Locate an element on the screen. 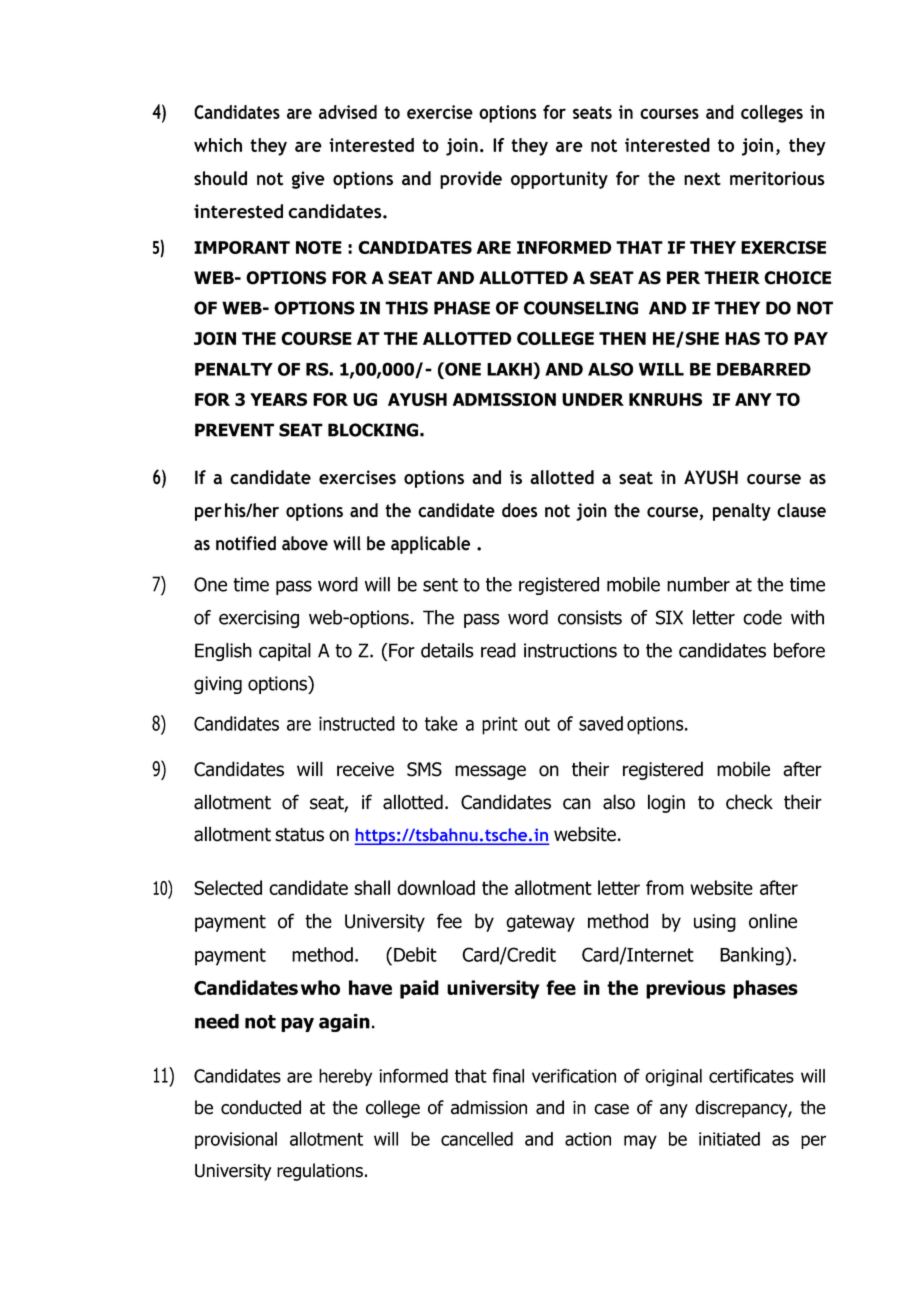 The image size is (924, 1307). capital is located at coordinates (285, 652).
